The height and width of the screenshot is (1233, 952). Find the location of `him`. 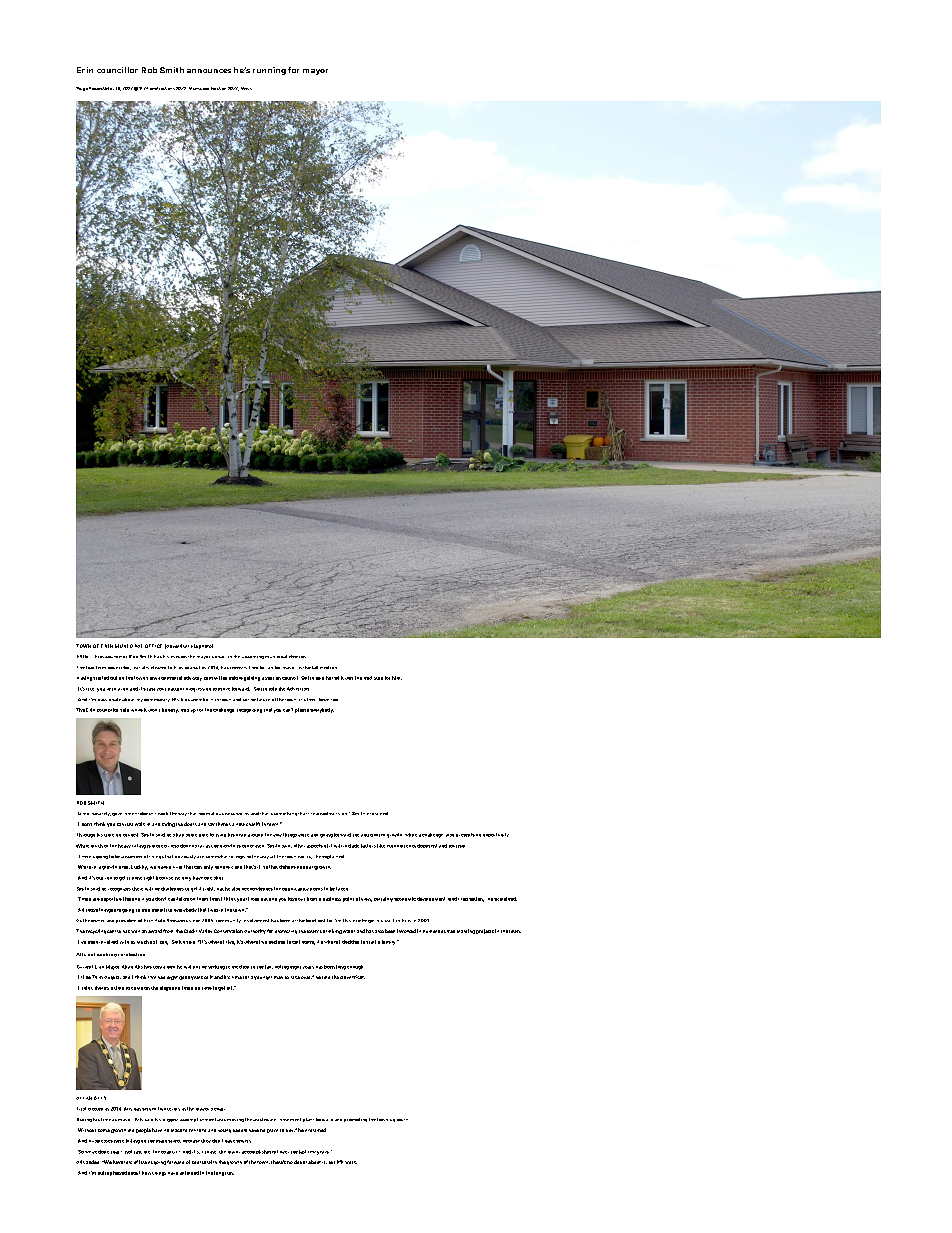

him is located at coordinates (397, 678).
